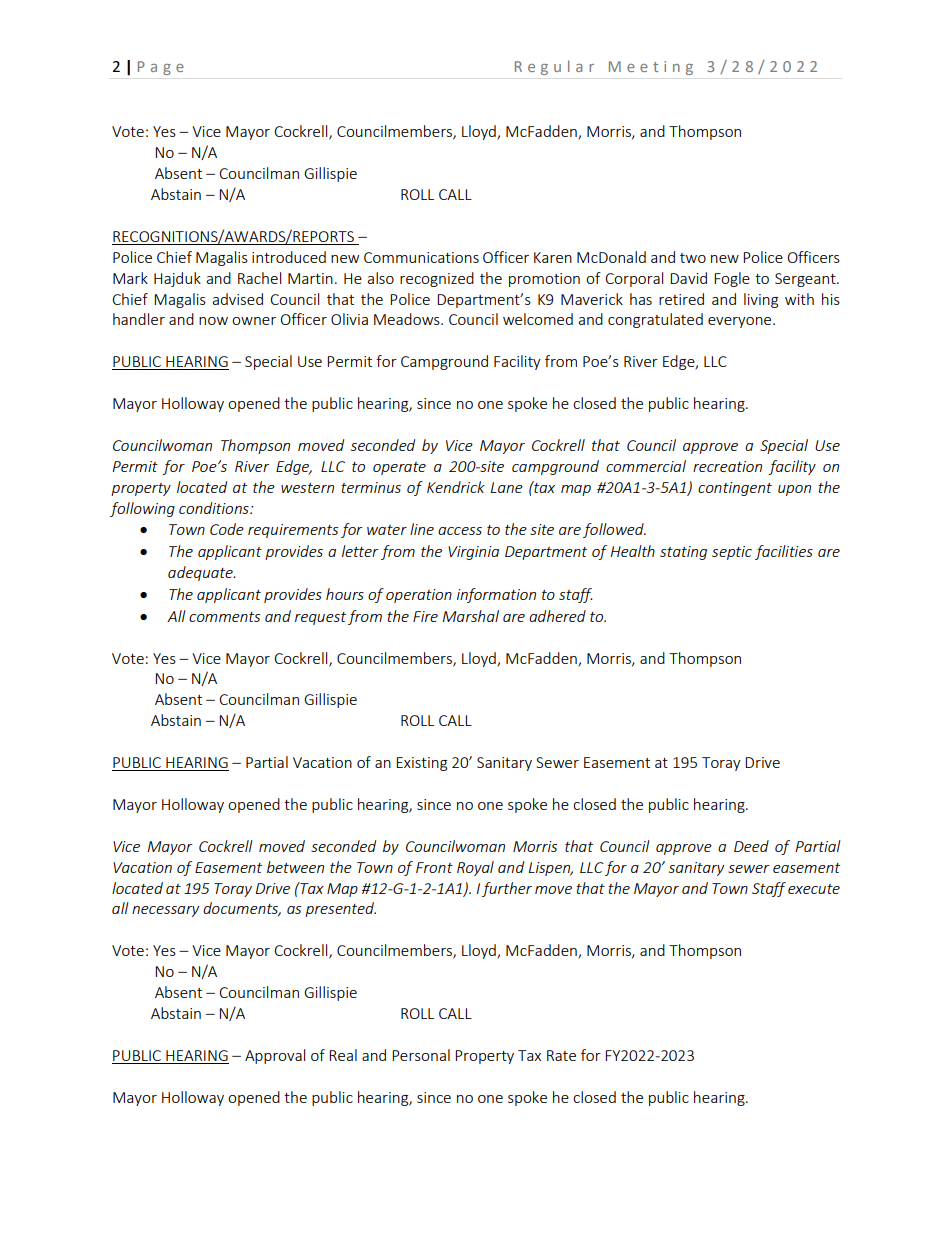 The width and height of the screenshot is (952, 1233). What do you see at coordinates (421, 764) in the screenshot?
I see `Existing` at bounding box center [421, 764].
